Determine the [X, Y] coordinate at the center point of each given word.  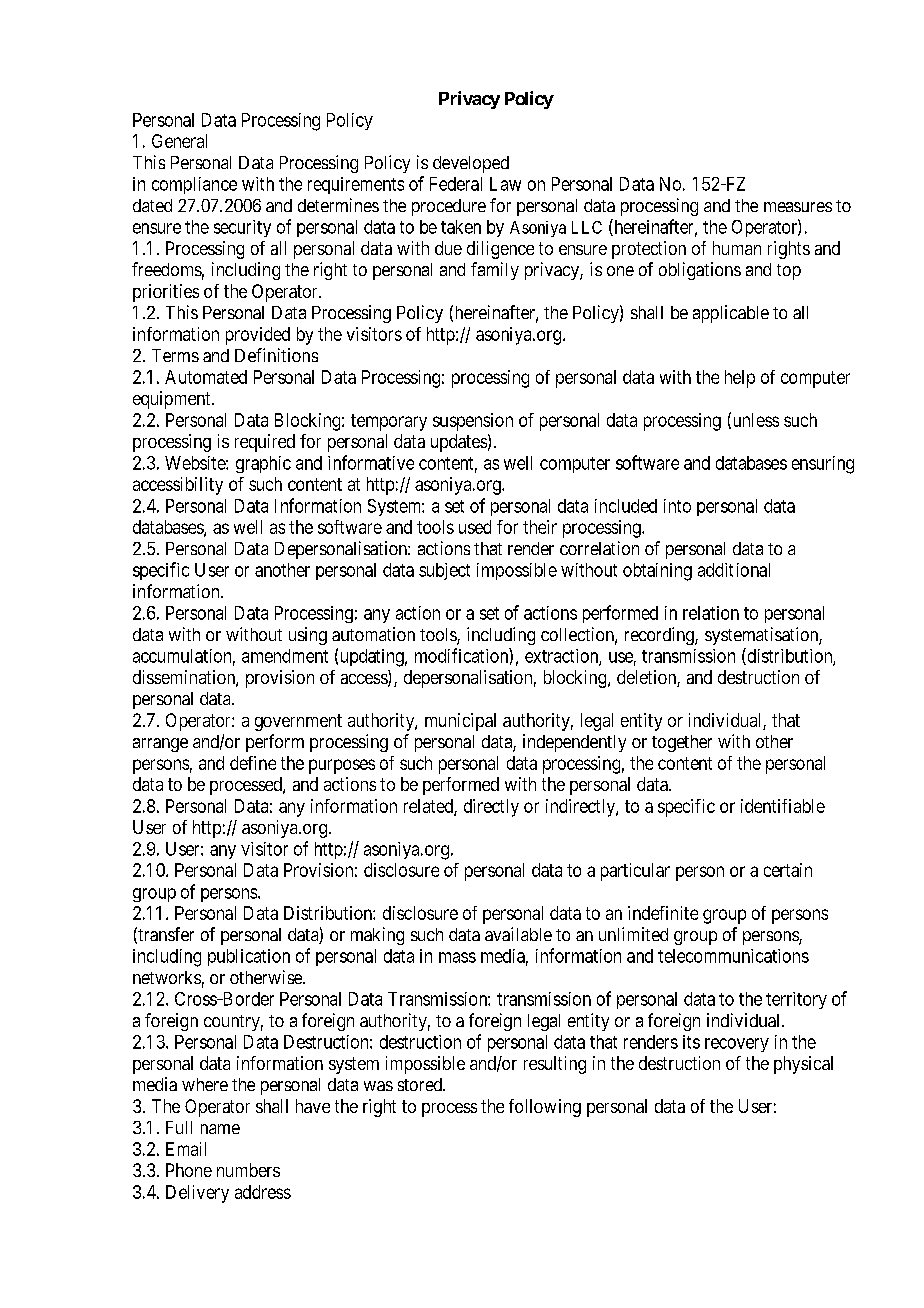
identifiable [783, 806]
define [253, 763]
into [677, 506]
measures [798, 207]
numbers [248, 1170]
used [475, 527]
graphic [263, 464]
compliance [194, 185]
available [518, 934]
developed [471, 164]
